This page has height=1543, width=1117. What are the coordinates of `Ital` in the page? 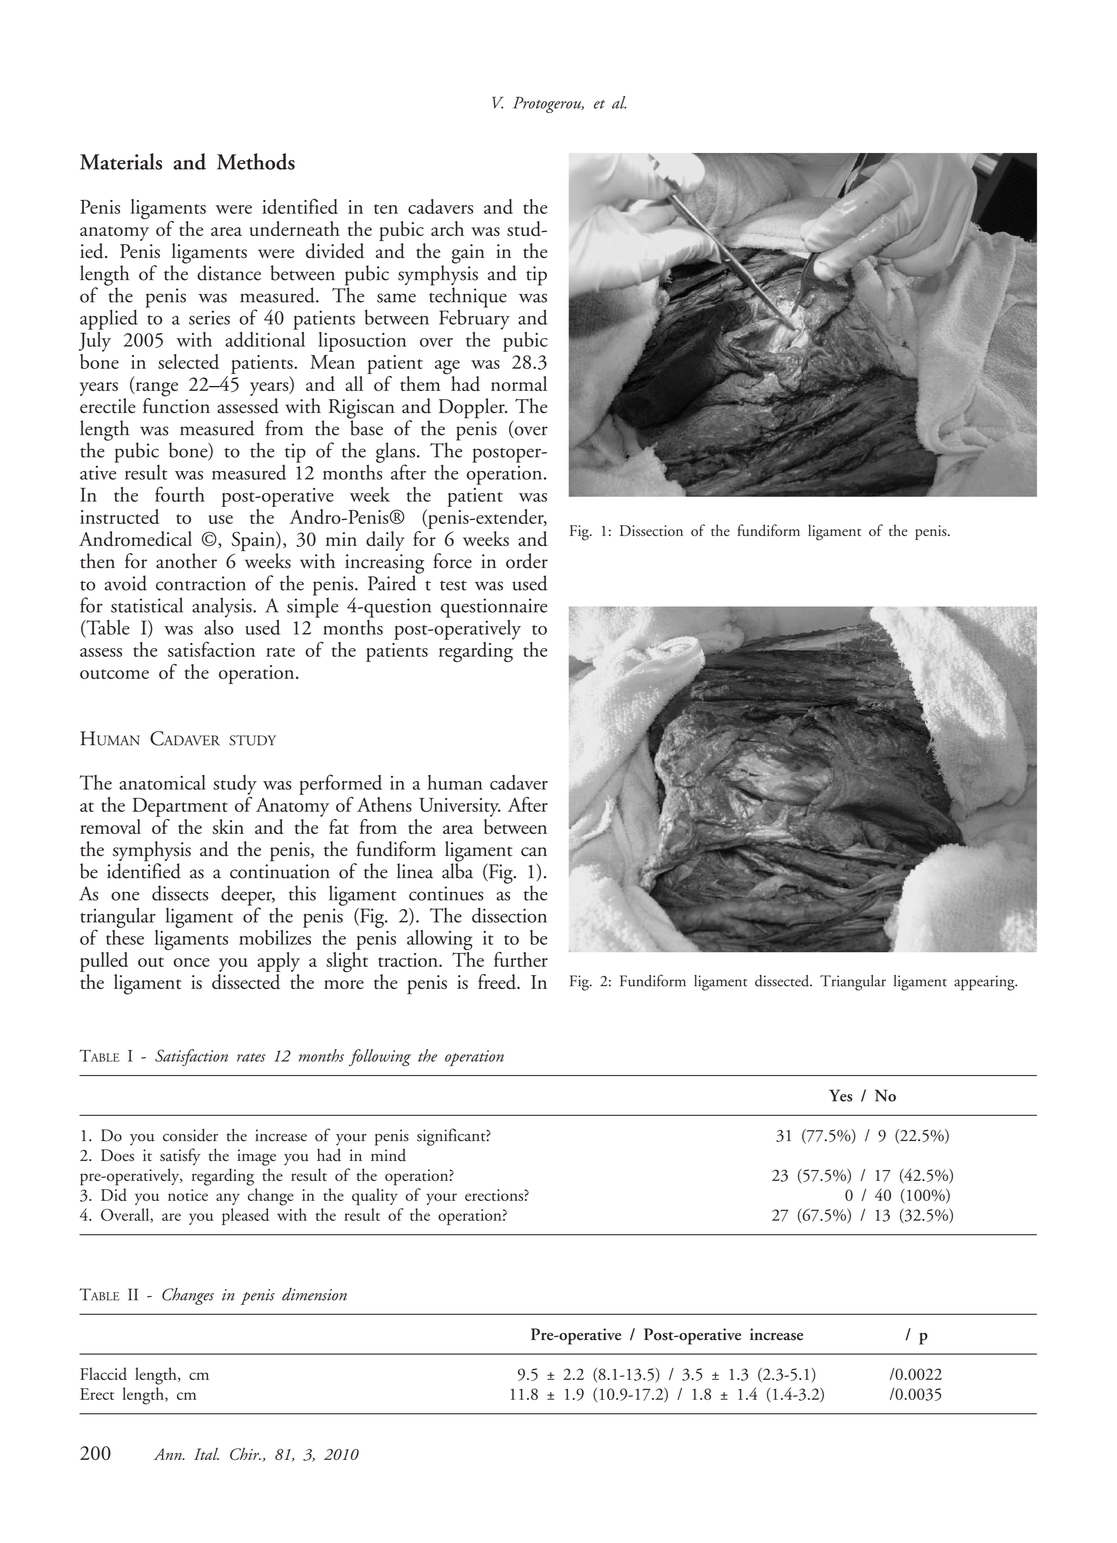 It's located at (206, 1454).
